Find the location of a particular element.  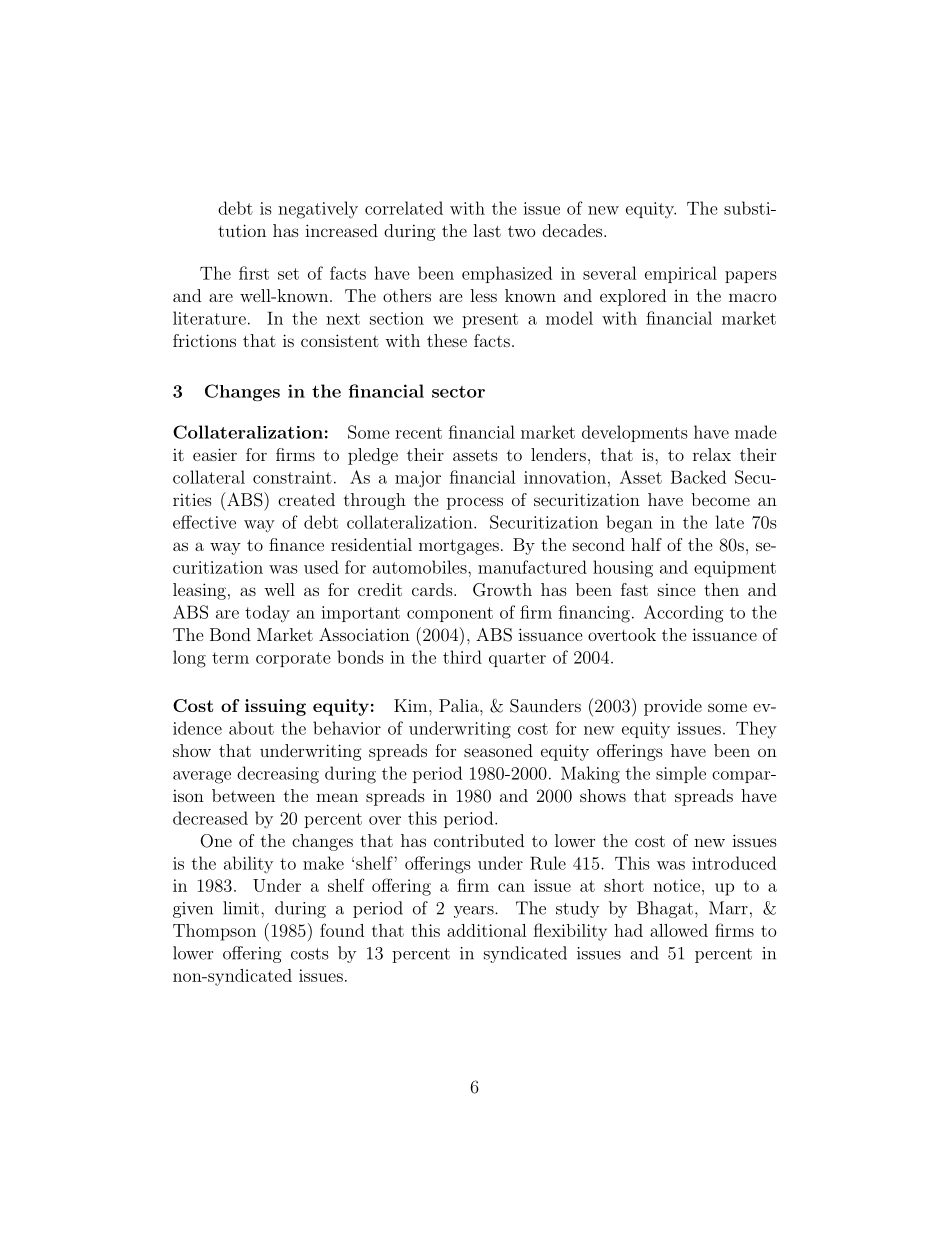

empirical is located at coordinates (681, 274).
